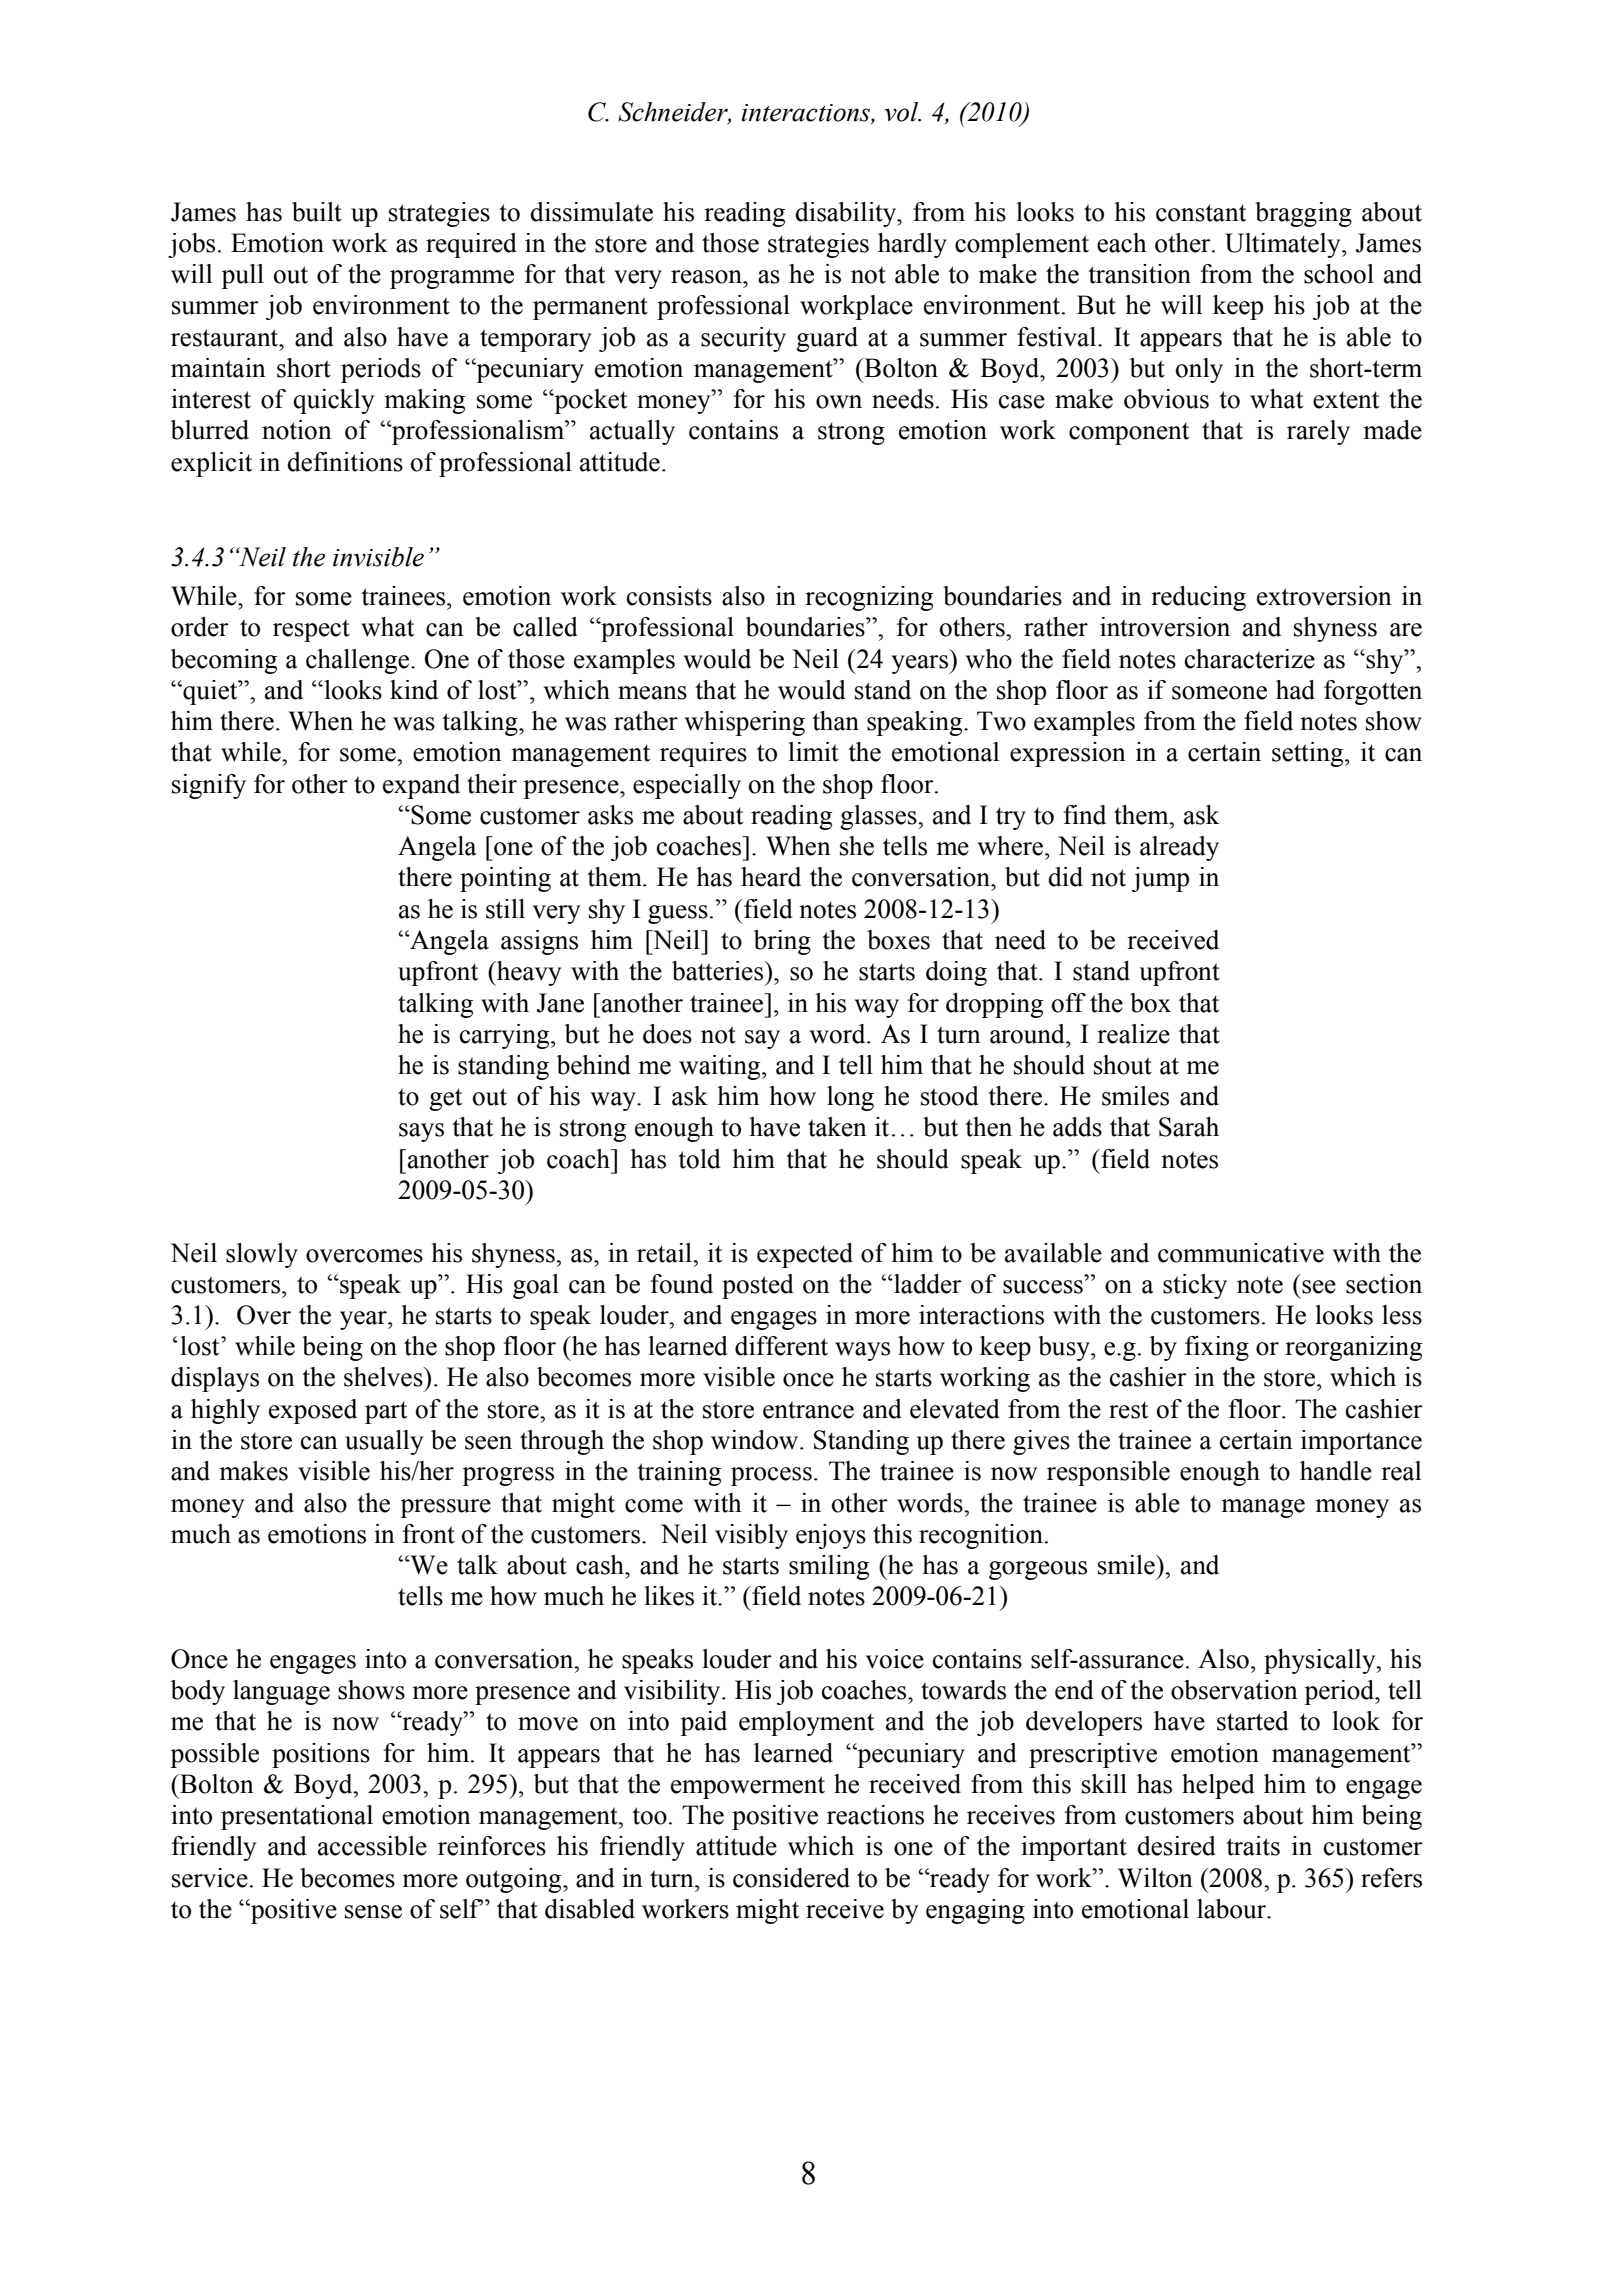  I want to click on shout, so click(1123, 1065).
